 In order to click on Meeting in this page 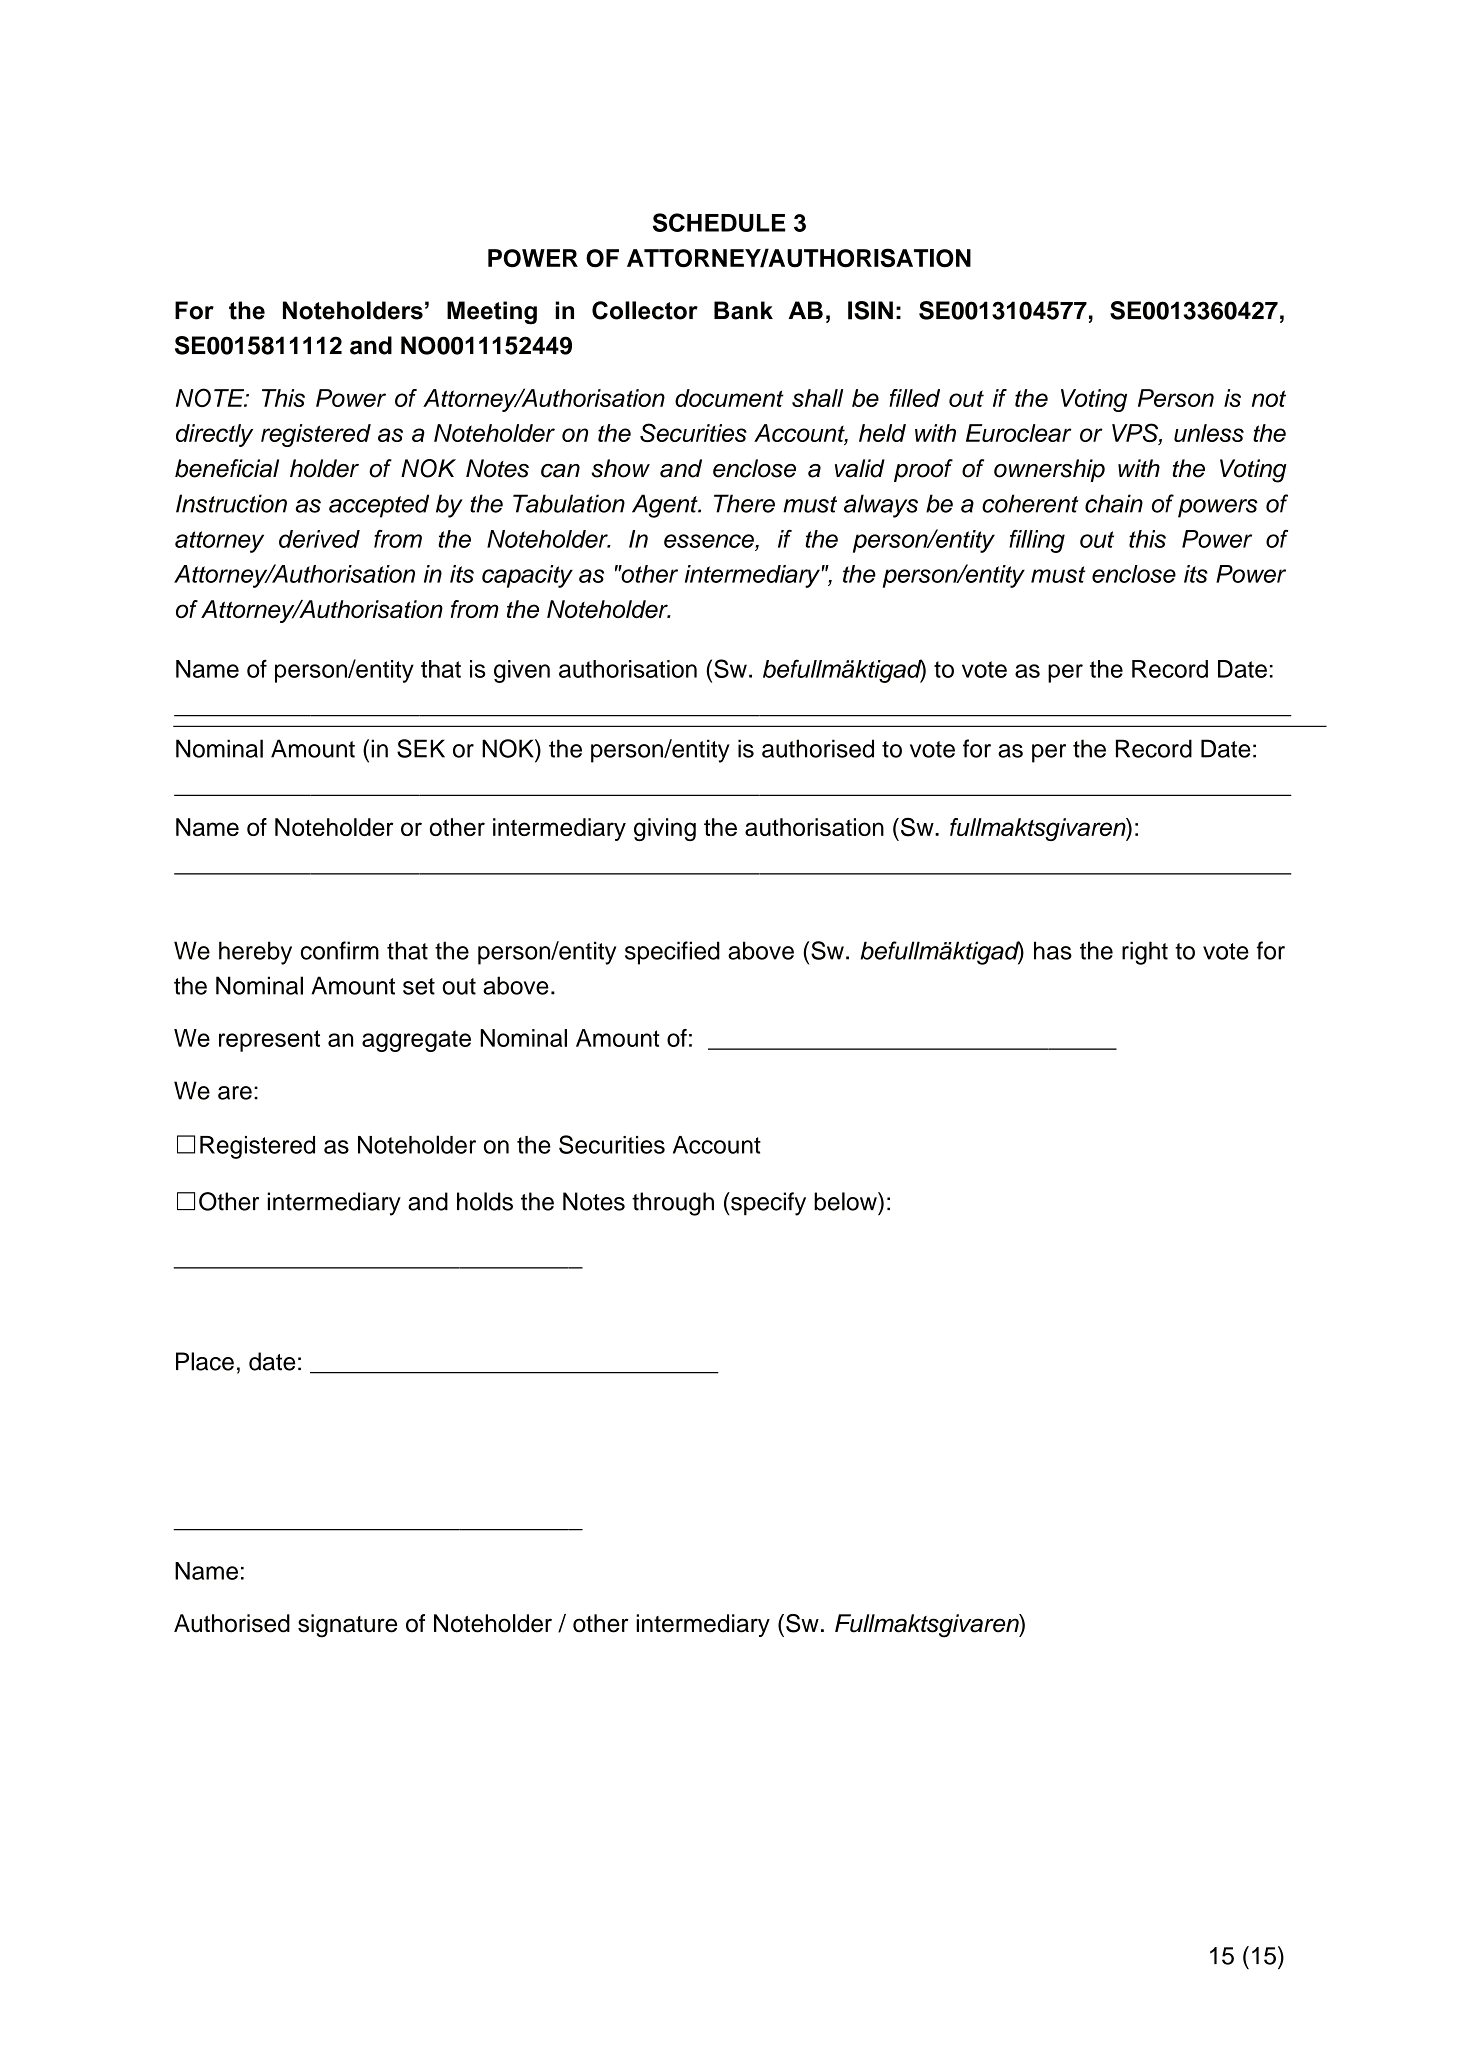, I will do `click(492, 313)`.
